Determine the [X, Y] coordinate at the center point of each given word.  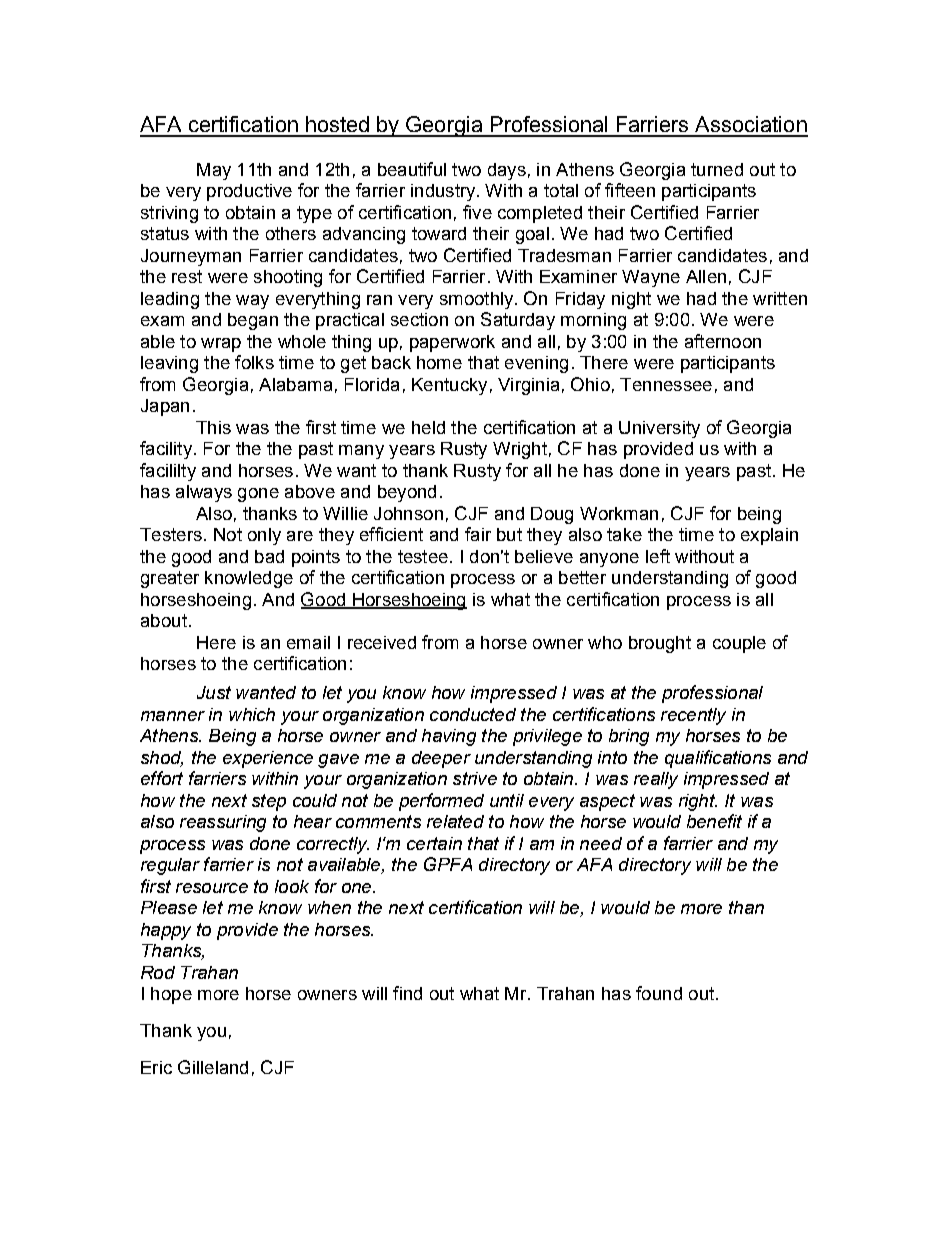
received [382, 642]
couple [739, 644]
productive [249, 192]
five [477, 212]
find [407, 993]
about [164, 620]
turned [717, 169]
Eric [156, 1067]
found [659, 993]
